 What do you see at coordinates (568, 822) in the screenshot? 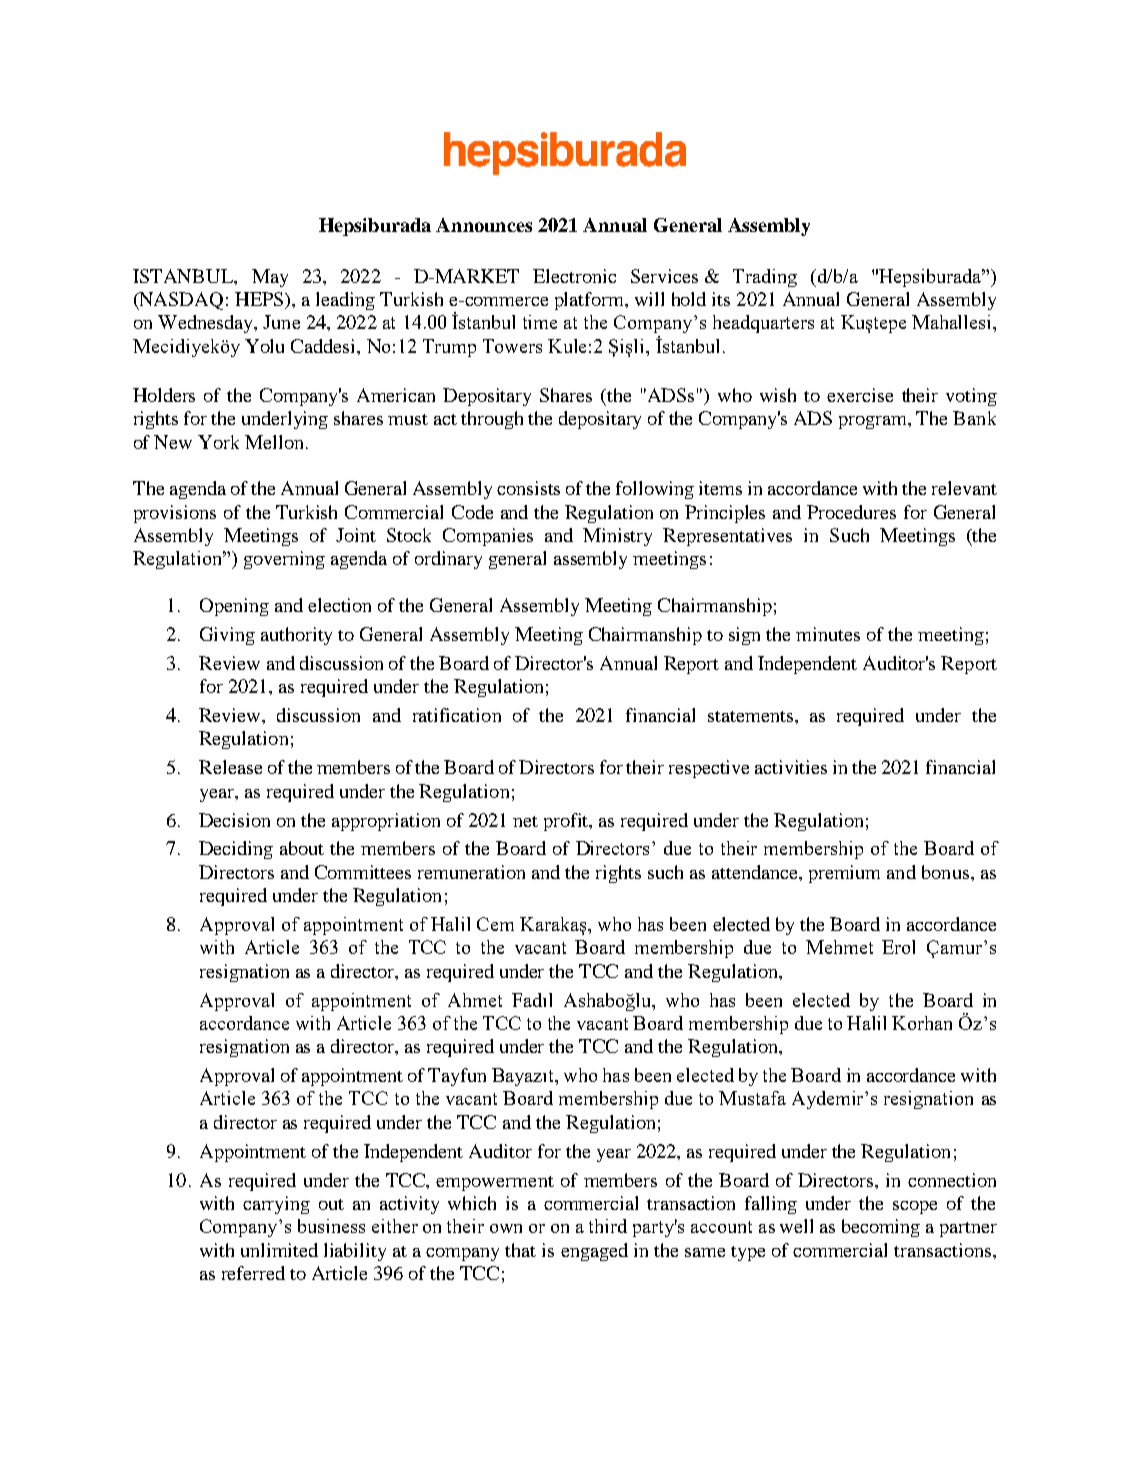
I see `profit` at bounding box center [568, 822].
